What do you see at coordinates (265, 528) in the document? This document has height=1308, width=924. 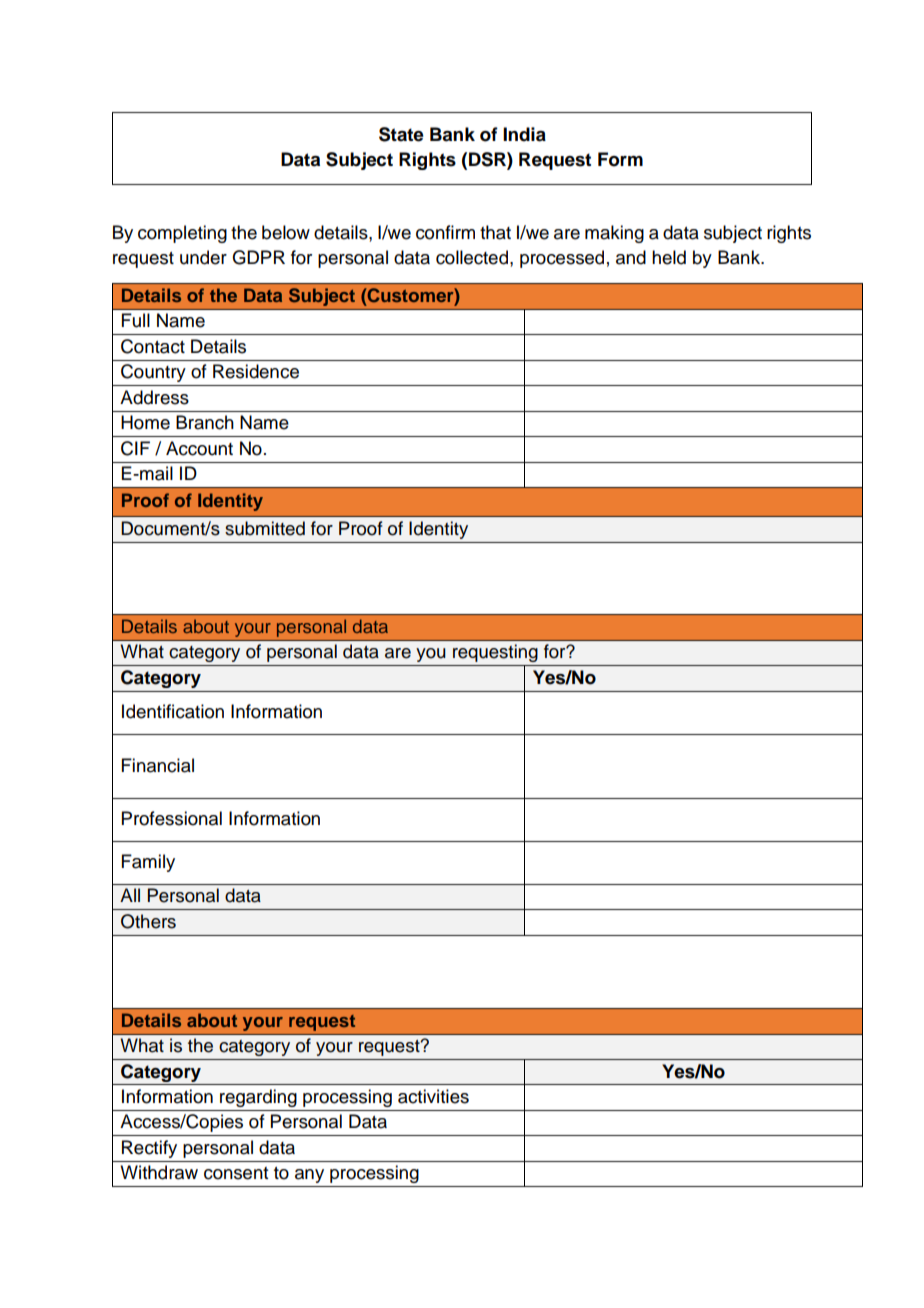 I see `submitted` at bounding box center [265, 528].
